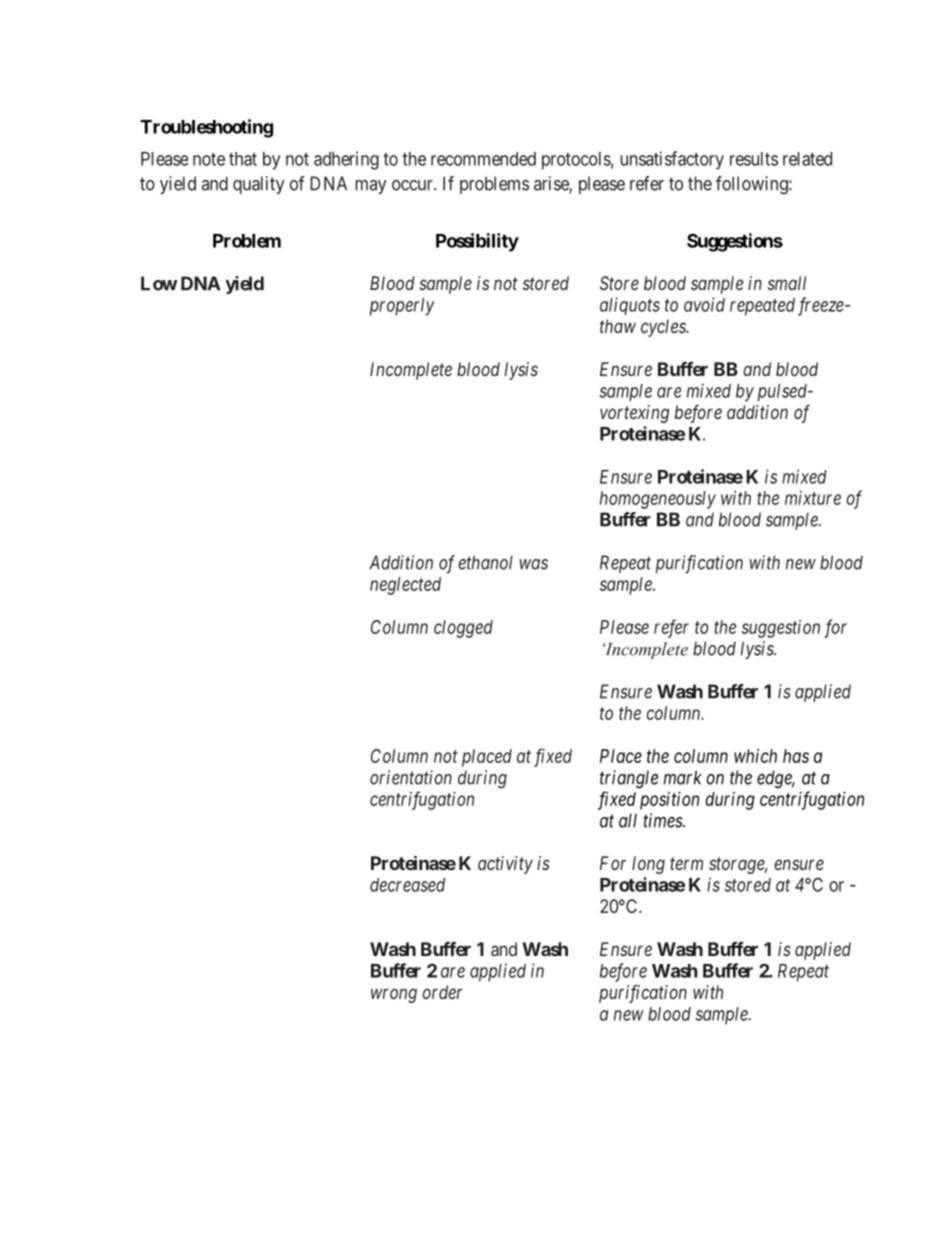  I want to click on clogged, so click(463, 629).
